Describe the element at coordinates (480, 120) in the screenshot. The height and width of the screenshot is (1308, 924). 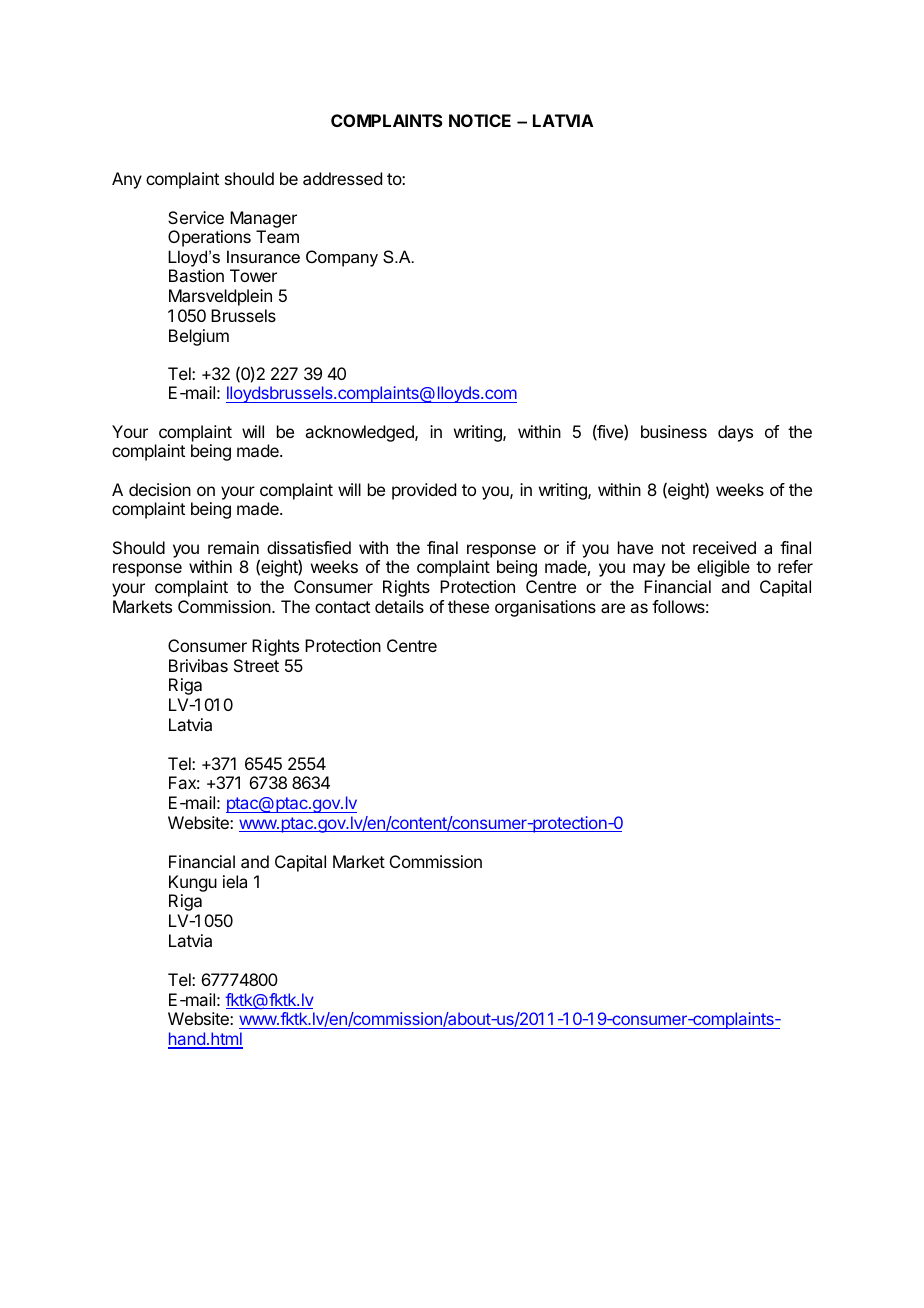
I see `NOTICE` at that location.
